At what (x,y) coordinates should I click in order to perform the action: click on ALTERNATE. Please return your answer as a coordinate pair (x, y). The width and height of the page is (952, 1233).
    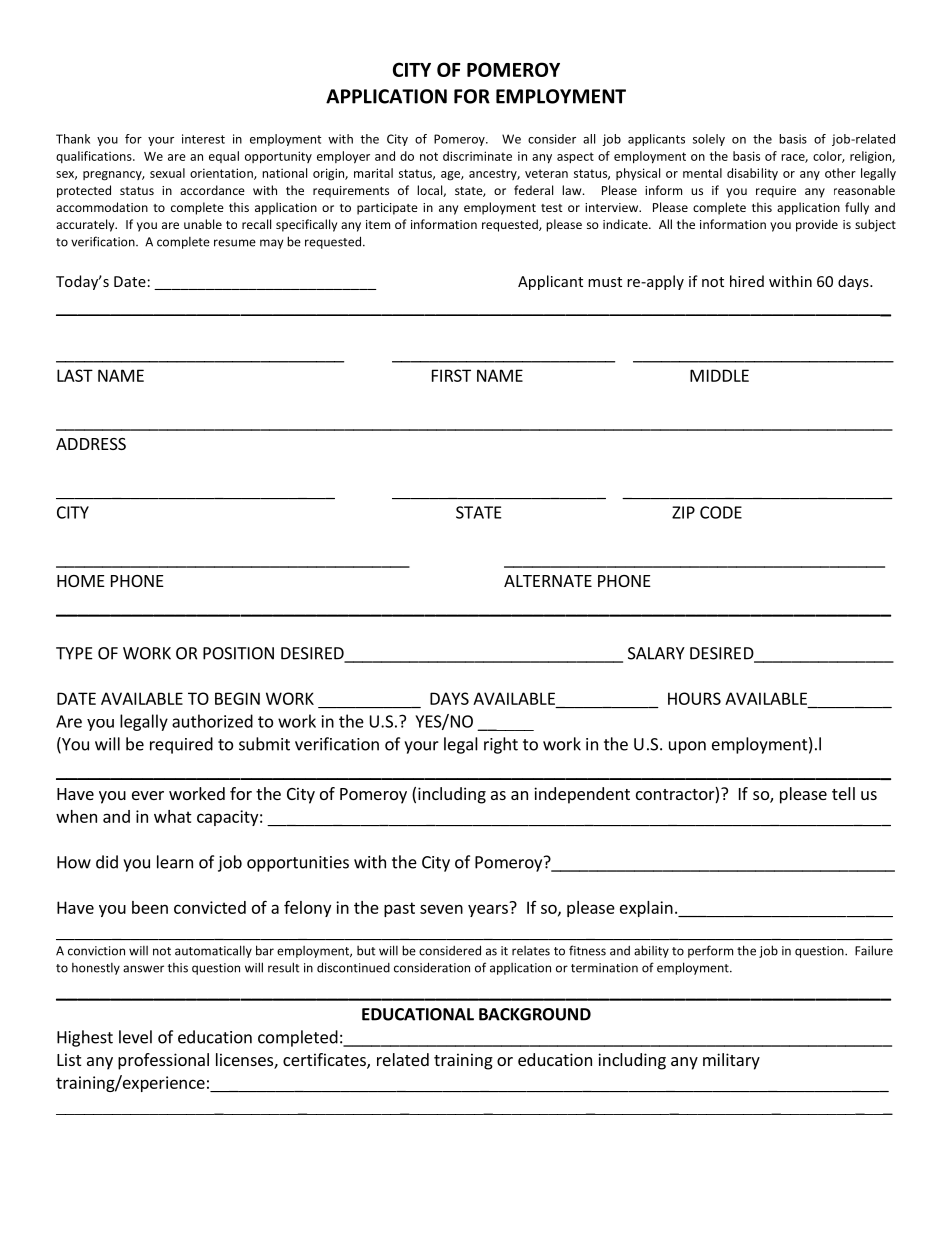
    Looking at the image, I should click on (548, 581).
